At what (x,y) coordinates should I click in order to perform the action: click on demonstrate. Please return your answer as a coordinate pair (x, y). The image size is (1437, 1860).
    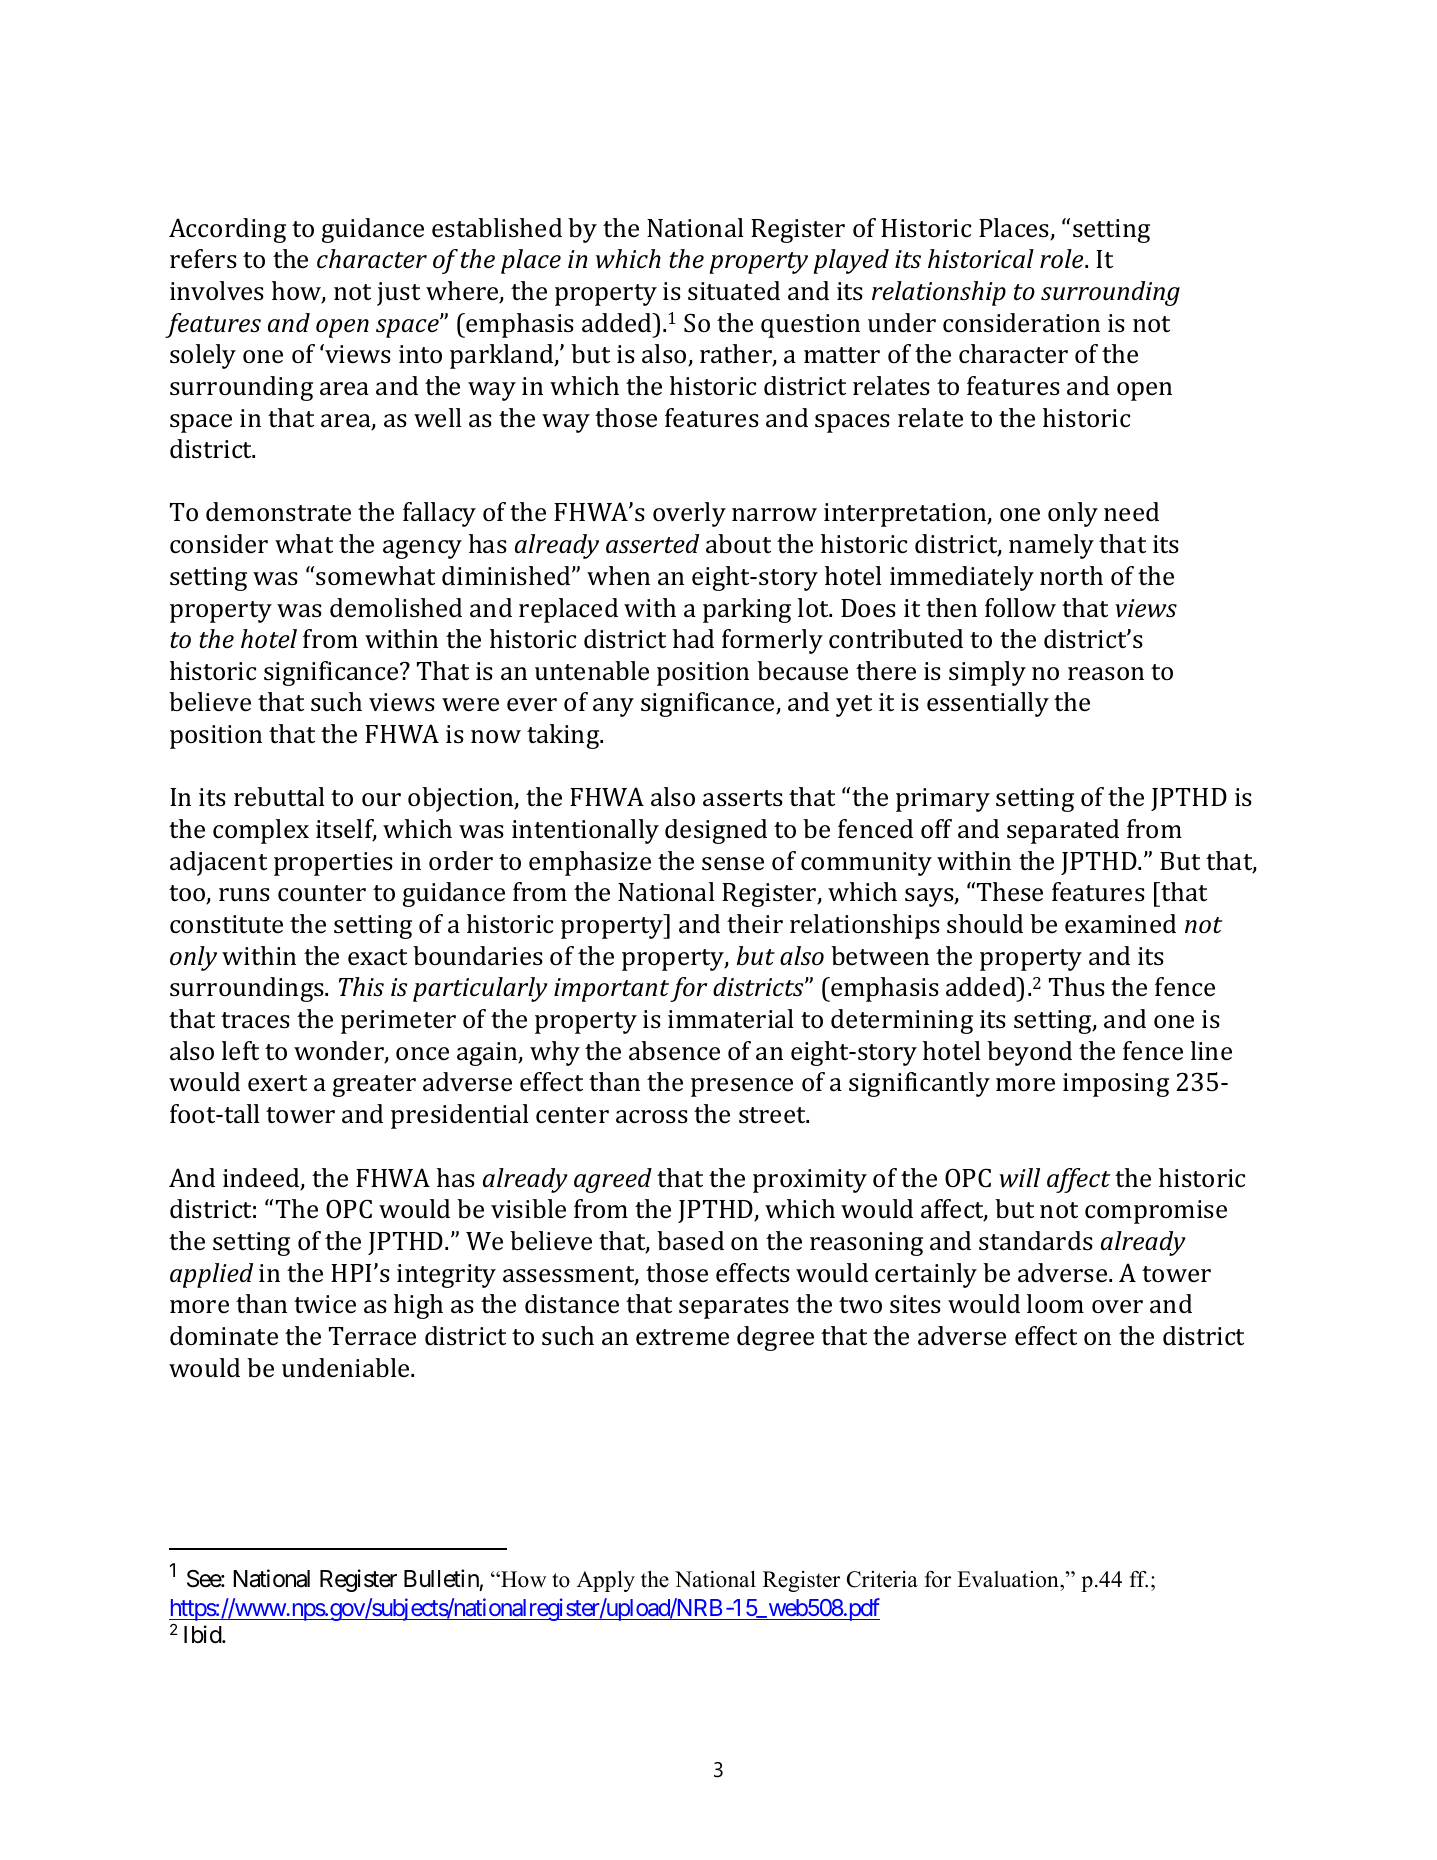
    Looking at the image, I should click on (278, 512).
